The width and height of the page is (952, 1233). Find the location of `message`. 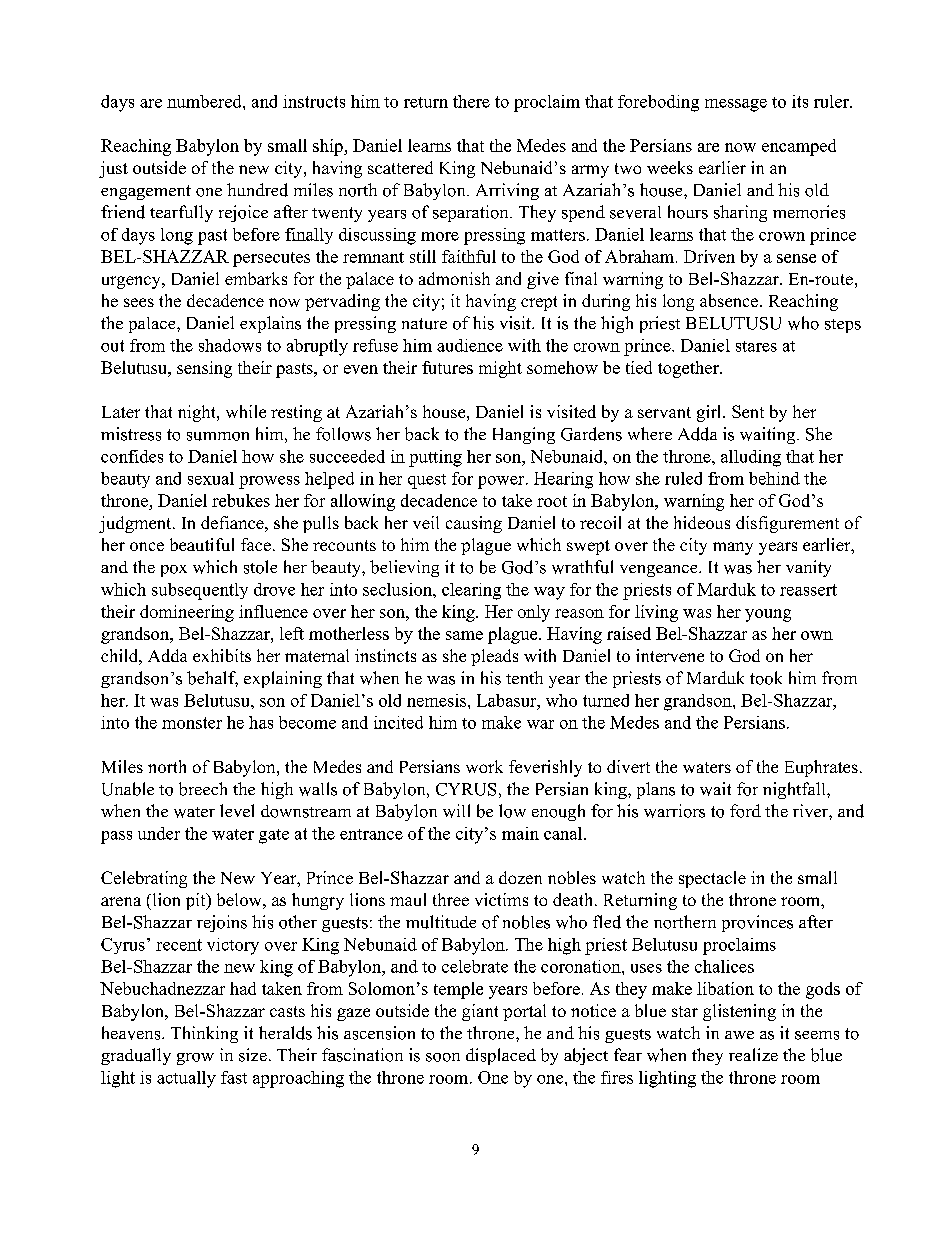

message is located at coordinates (736, 105).
